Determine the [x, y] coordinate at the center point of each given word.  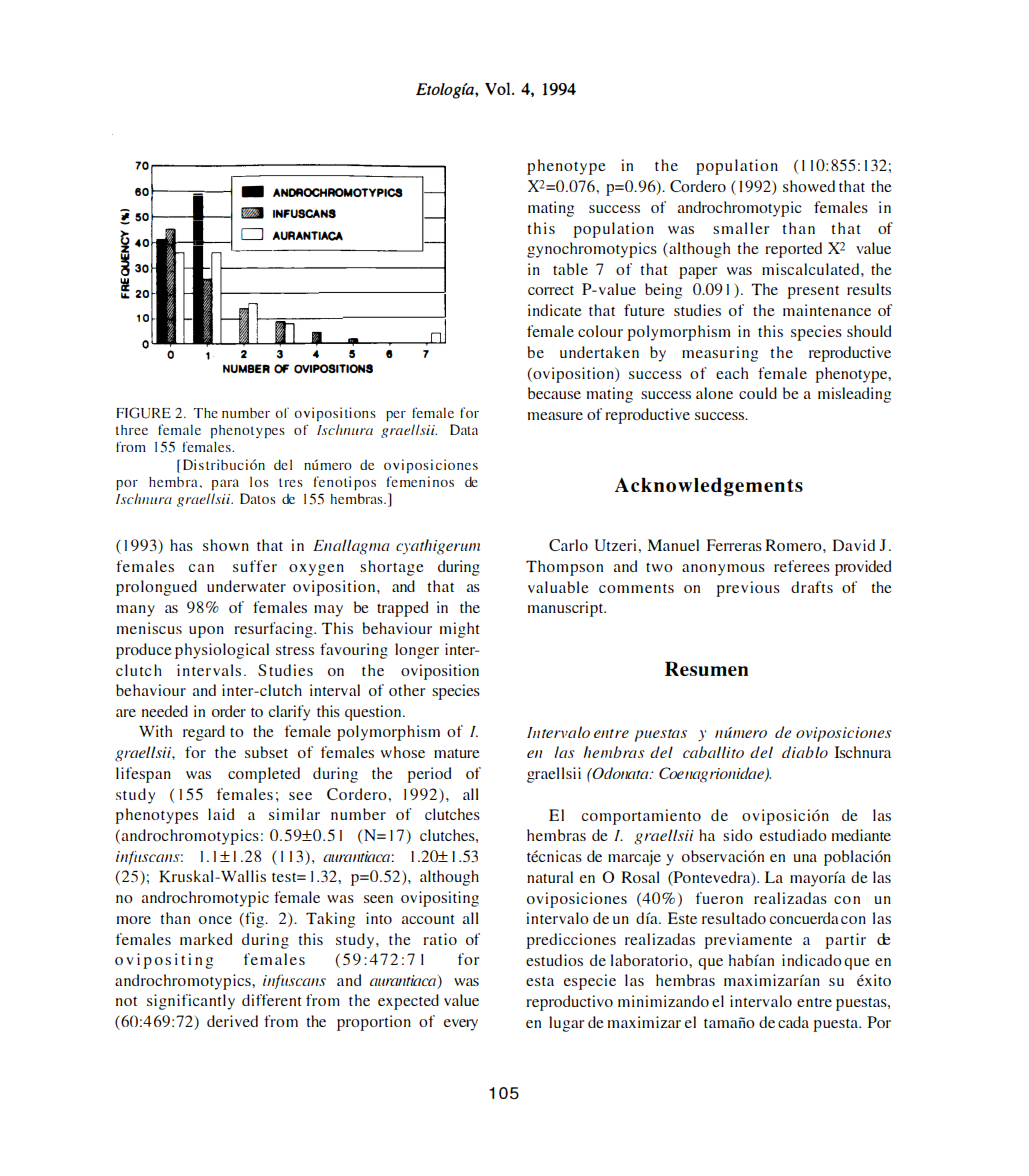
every [461, 1025]
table [570, 269]
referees [802, 566]
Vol [499, 88]
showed [809, 186]
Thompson [564, 568]
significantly [191, 1002]
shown [226, 545]
